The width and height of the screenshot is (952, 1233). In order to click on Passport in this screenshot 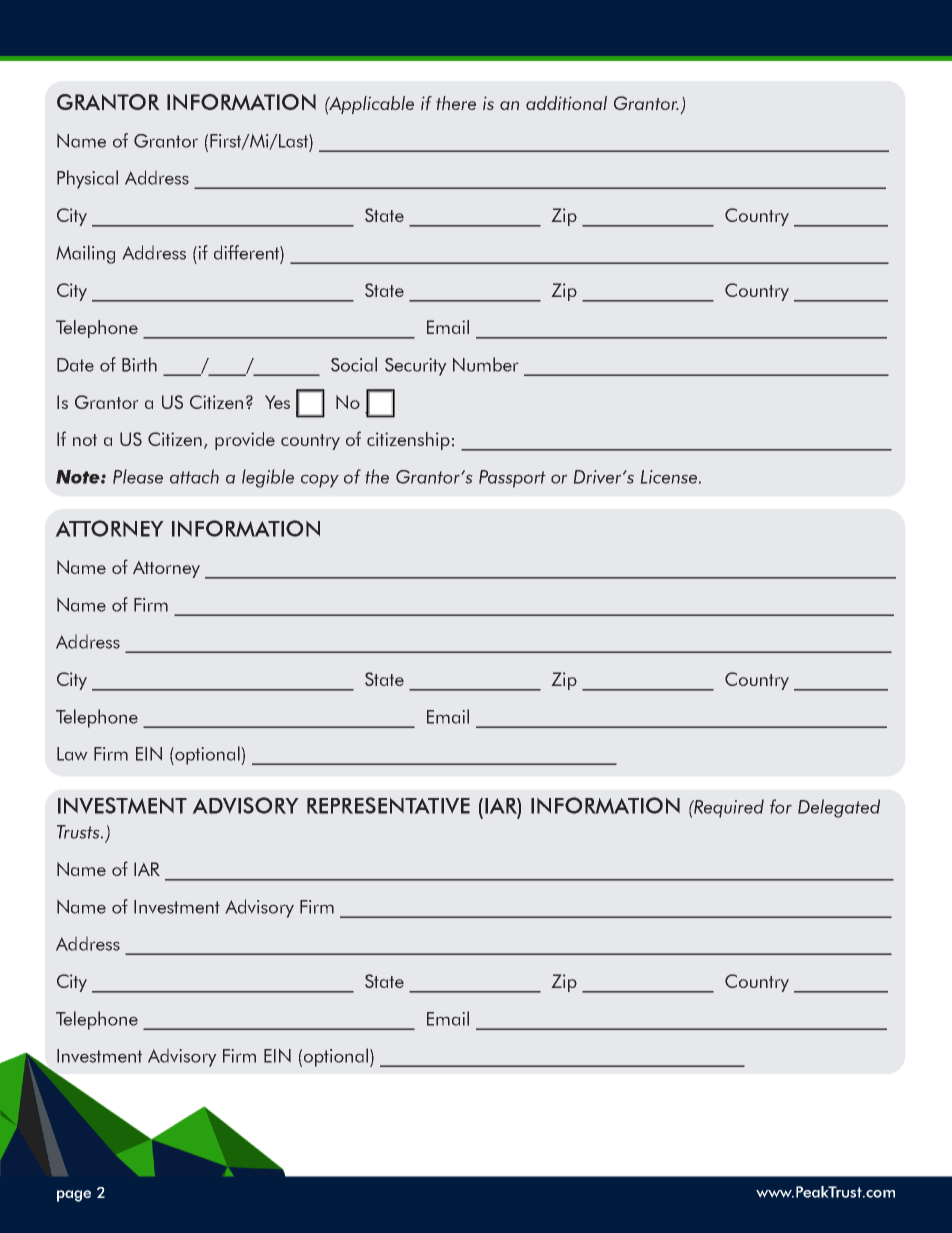, I will do `click(512, 479)`.
